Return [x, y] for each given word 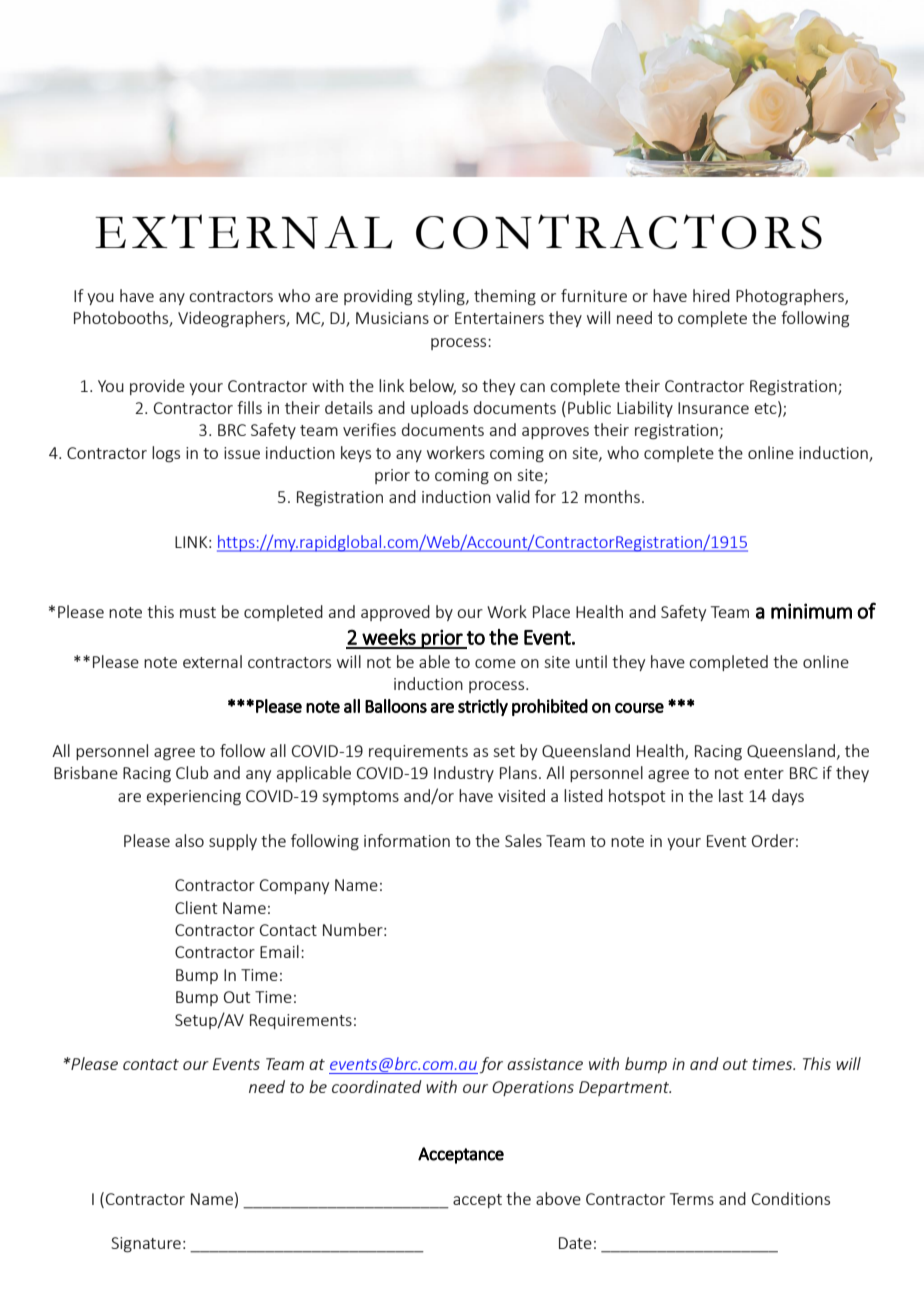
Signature [146, 1245]
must [198, 612]
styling [442, 297]
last [731, 795]
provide [157, 387]
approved [395, 613]
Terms [692, 1199]
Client [196, 907]
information [407, 840]
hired [711, 295]
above [558, 1198]
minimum [811, 611]
